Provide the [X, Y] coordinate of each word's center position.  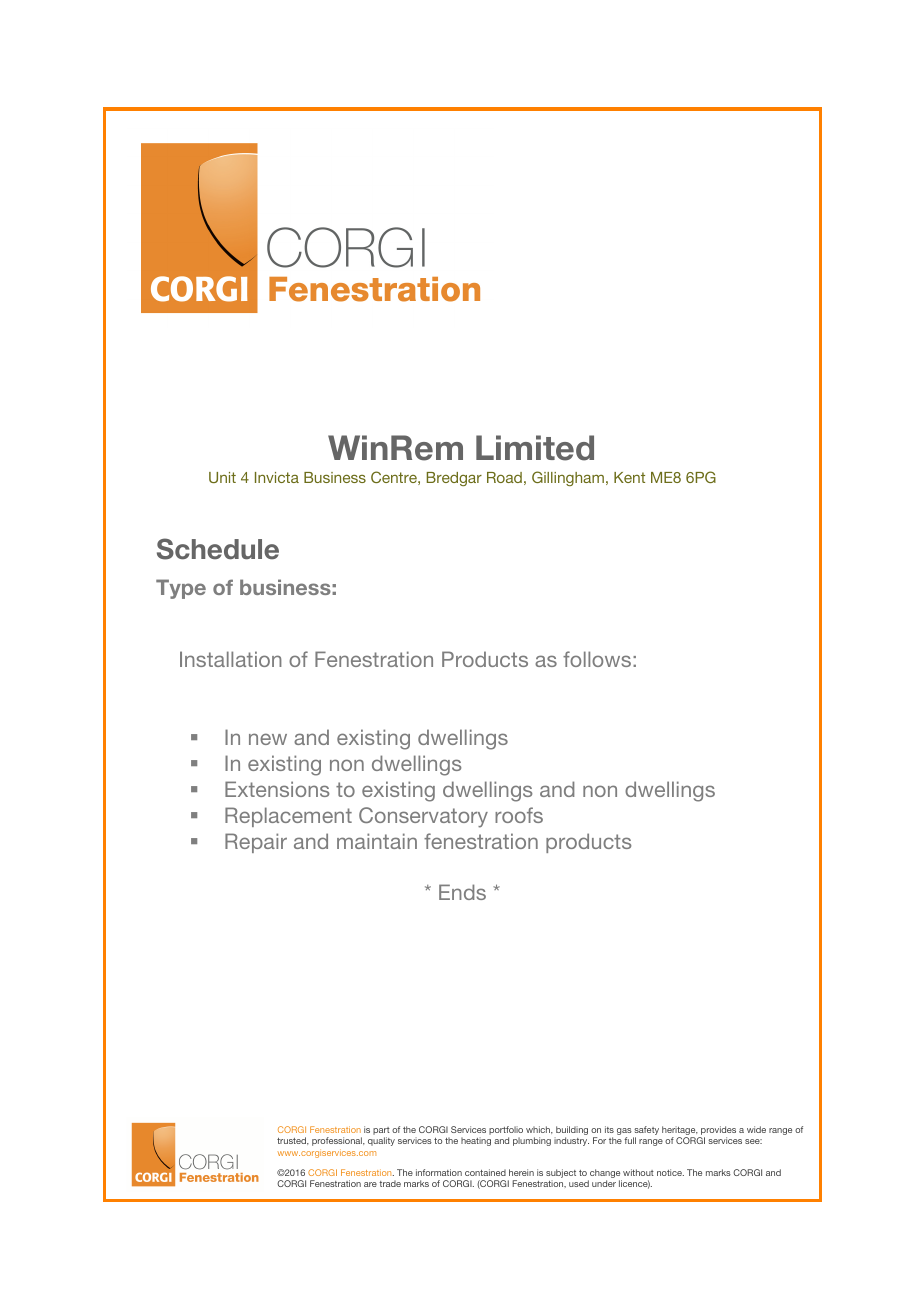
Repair [256, 843]
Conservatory [423, 817]
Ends [462, 892]
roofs [519, 815]
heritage [680, 1132]
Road [504, 477]
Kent [629, 477]
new [268, 739]
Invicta [277, 477]
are [370, 1184]
